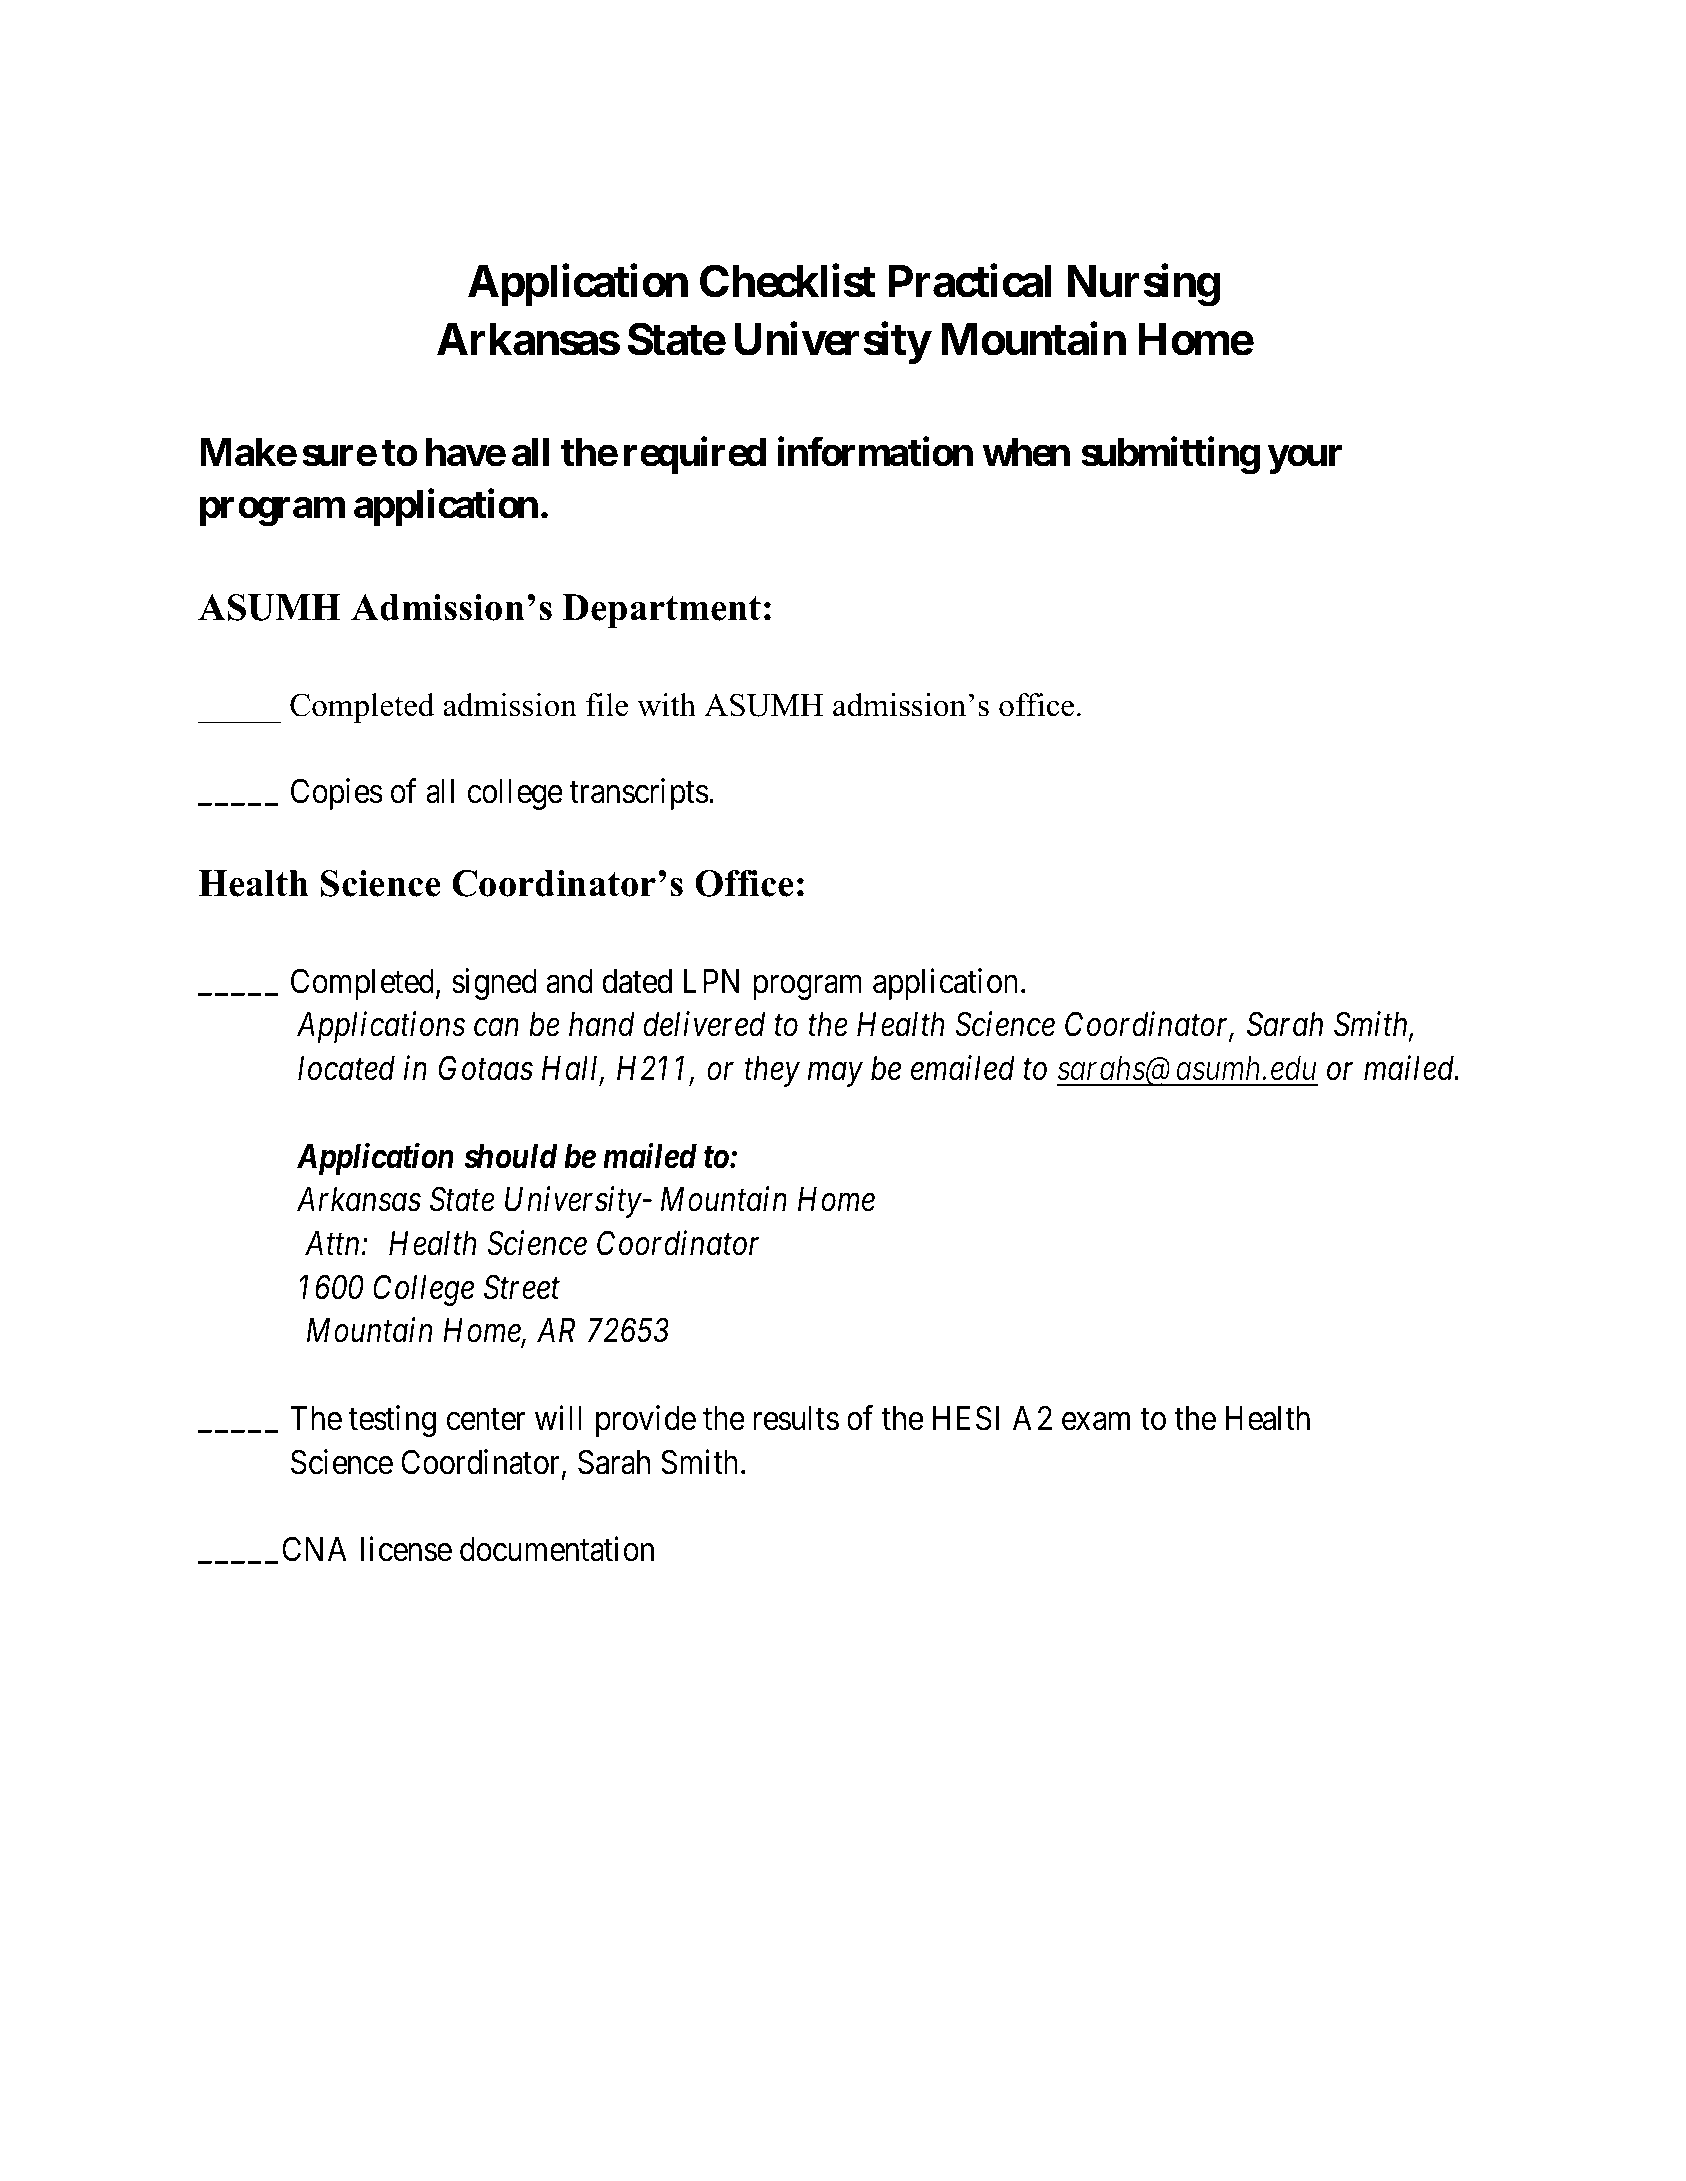 Image resolution: width=1686 pixels, height=2181 pixels. What do you see at coordinates (494, 984) in the screenshot?
I see `signed` at bounding box center [494, 984].
